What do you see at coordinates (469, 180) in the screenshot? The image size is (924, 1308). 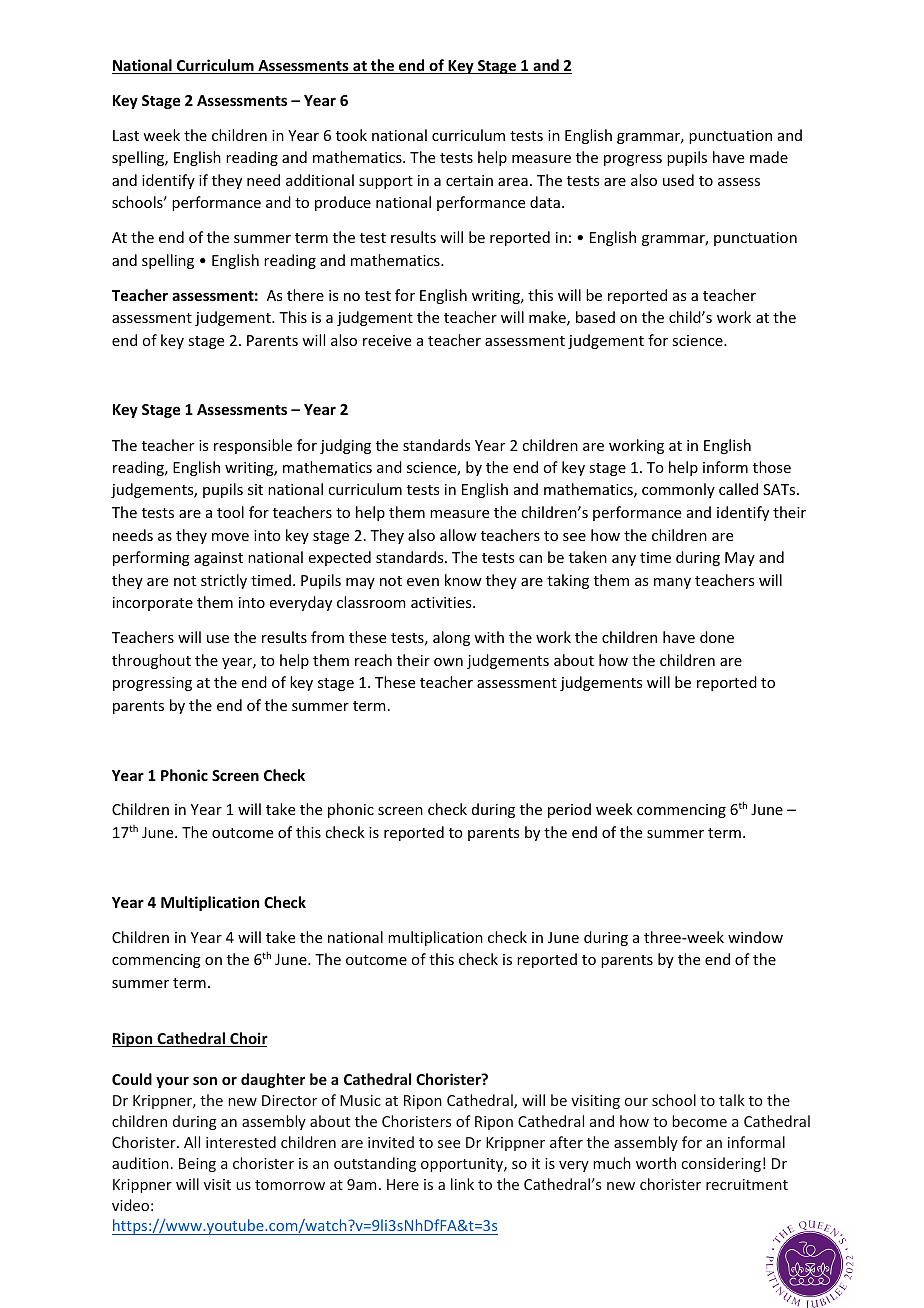 I see `certain` at bounding box center [469, 180].
